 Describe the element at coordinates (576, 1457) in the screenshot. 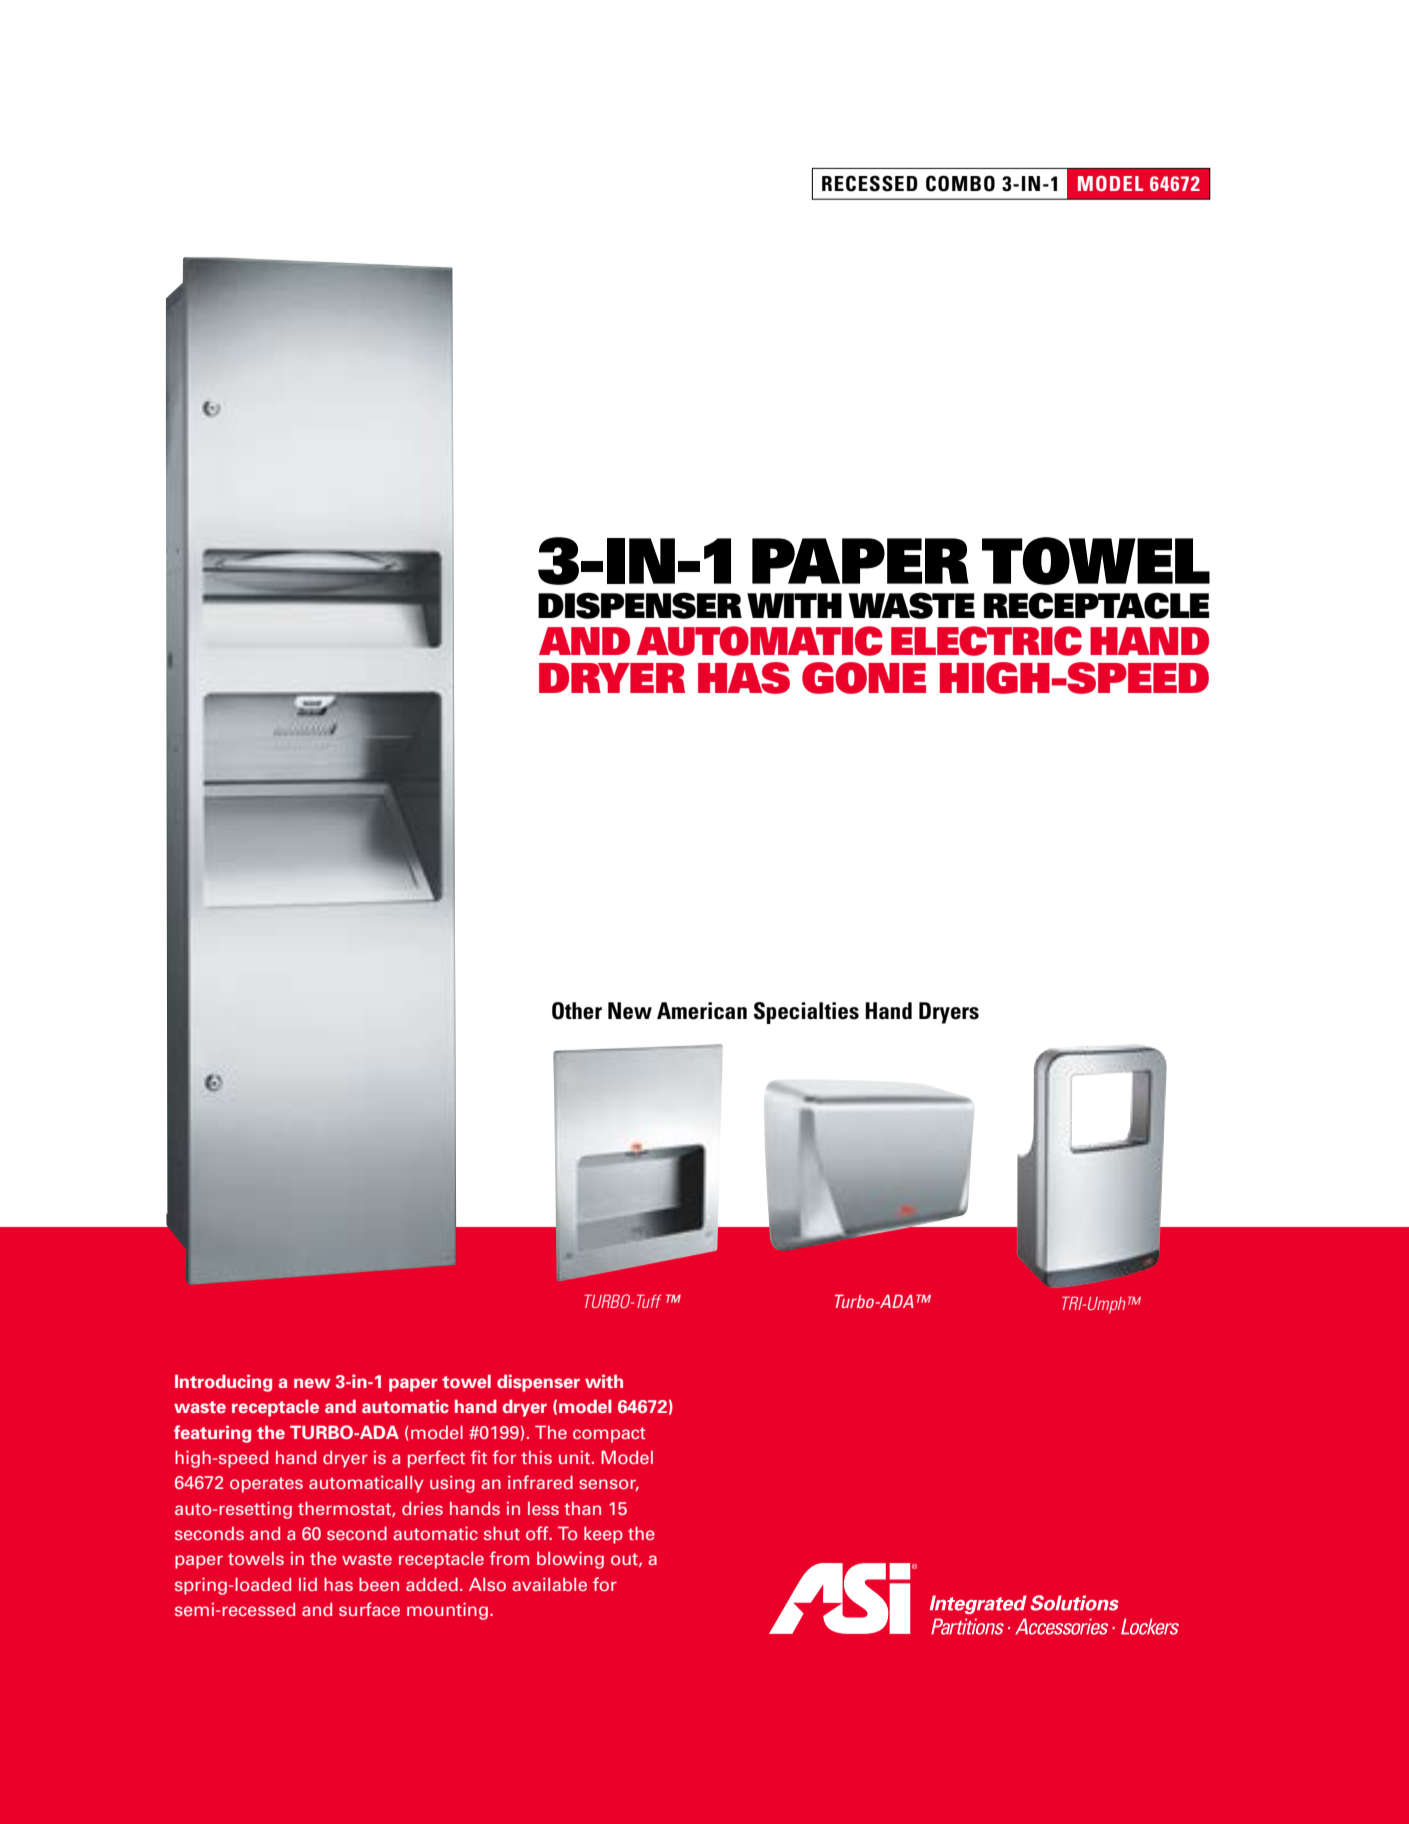

I see `unit` at that location.
